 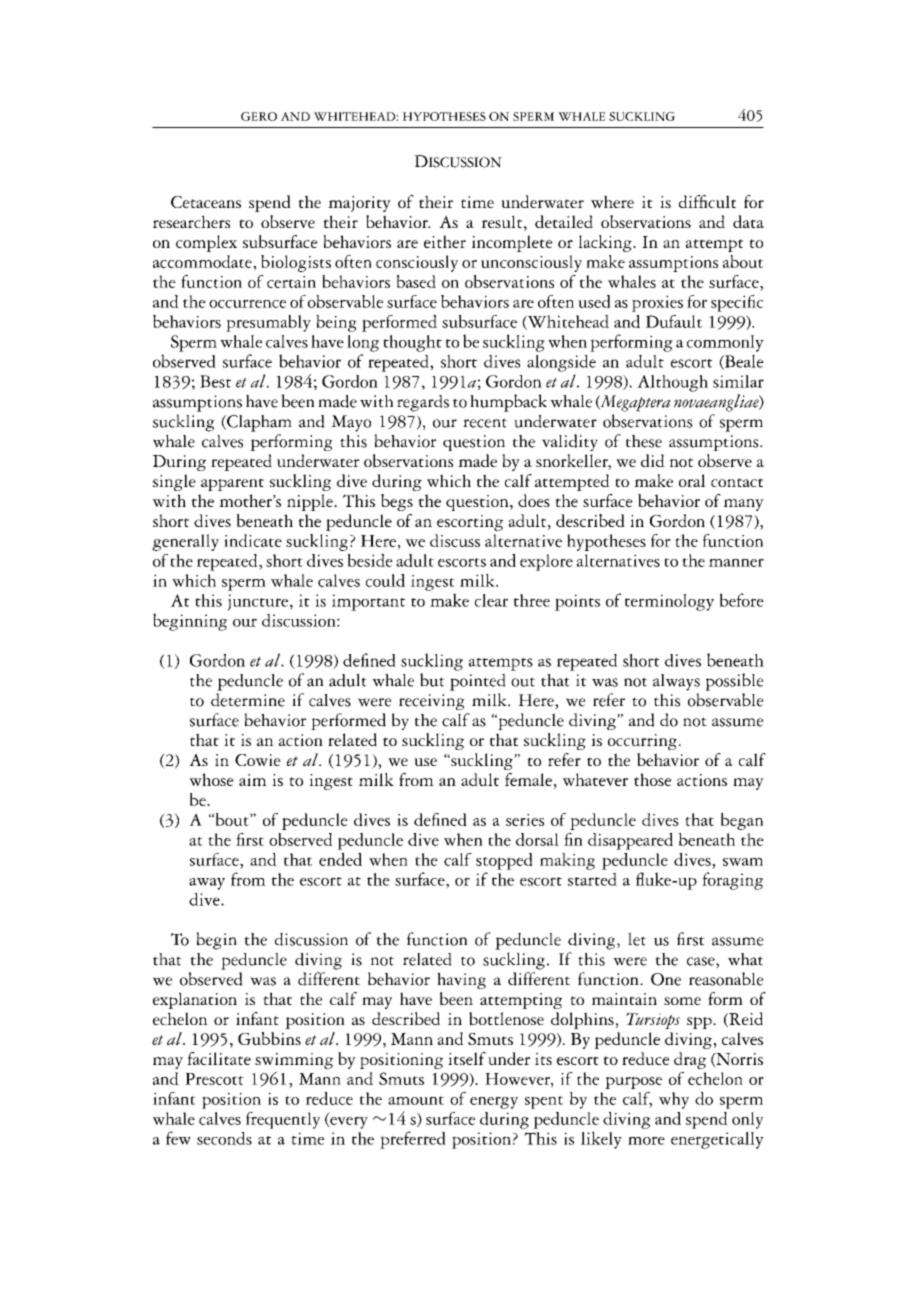 I want to click on complex, so click(x=206, y=243).
